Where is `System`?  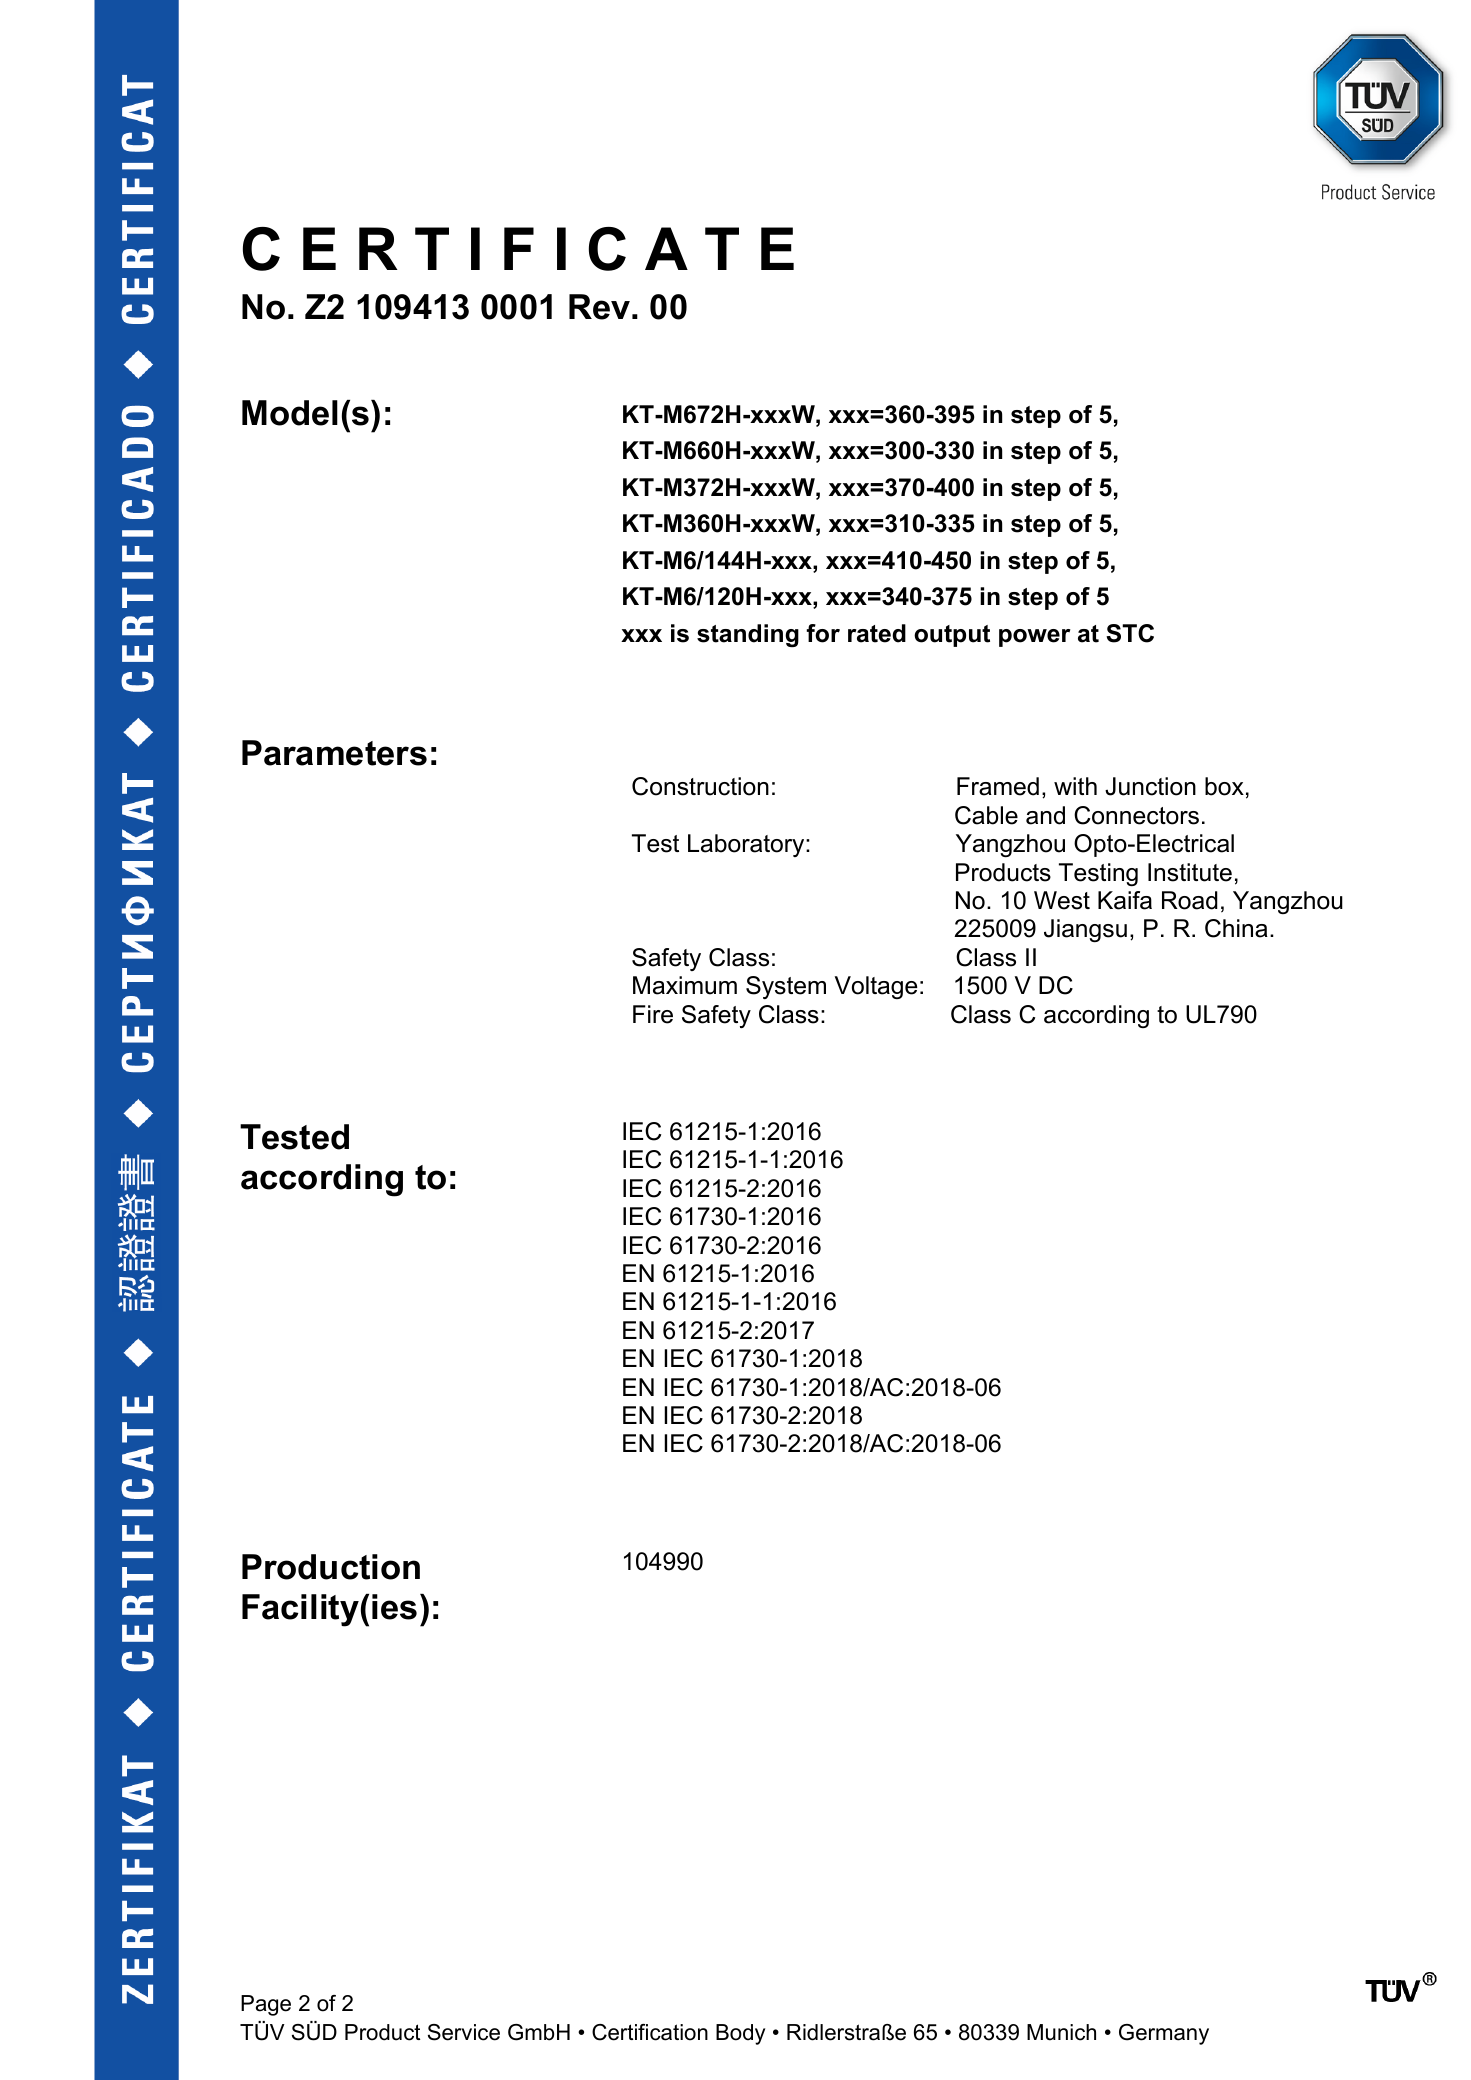 System is located at coordinates (786, 987).
